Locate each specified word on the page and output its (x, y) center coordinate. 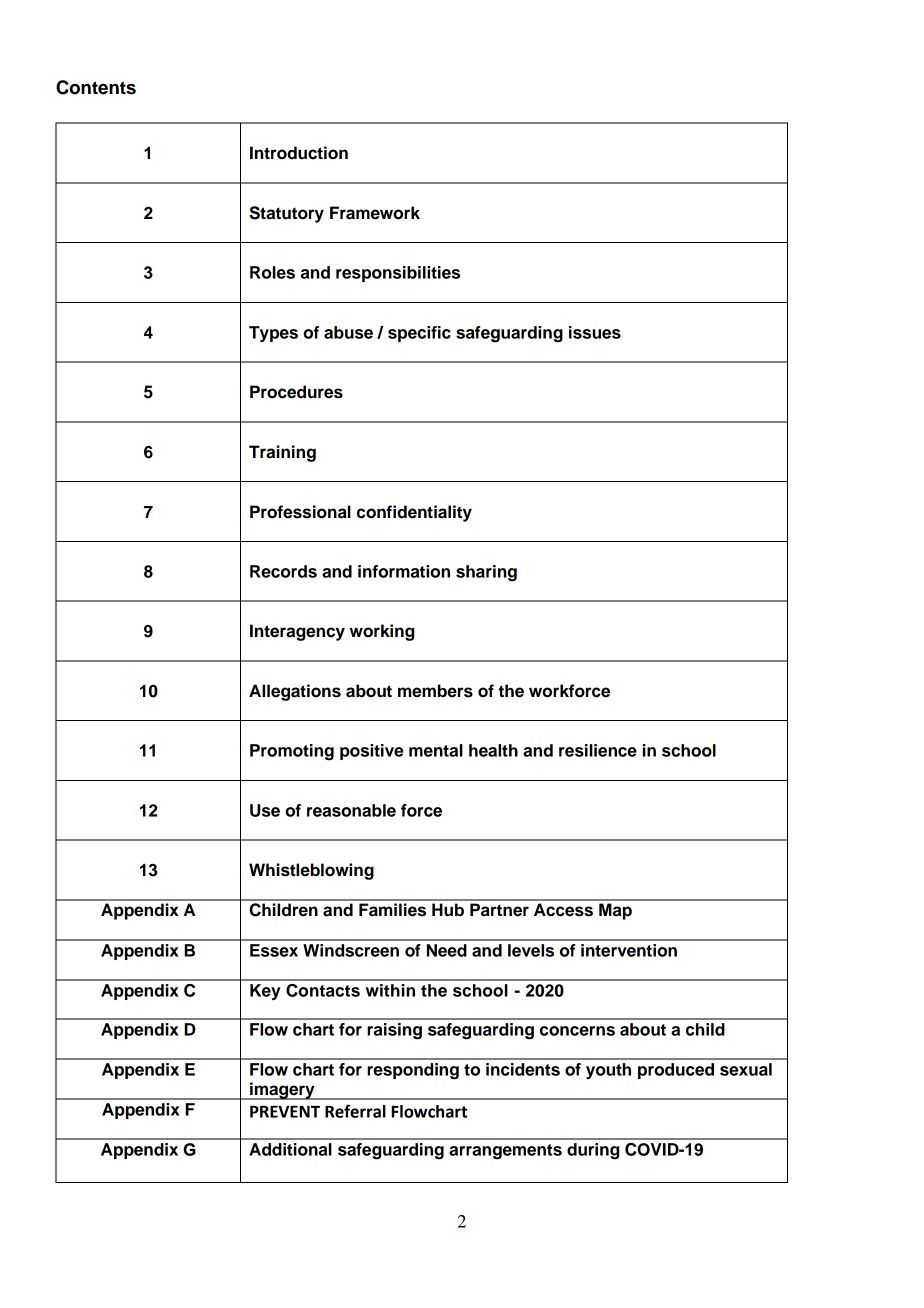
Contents (96, 87)
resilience (598, 750)
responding (413, 1071)
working (382, 632)
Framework (375, 213)
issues (595, 332)
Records (283, 571)
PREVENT (285, 1112)
